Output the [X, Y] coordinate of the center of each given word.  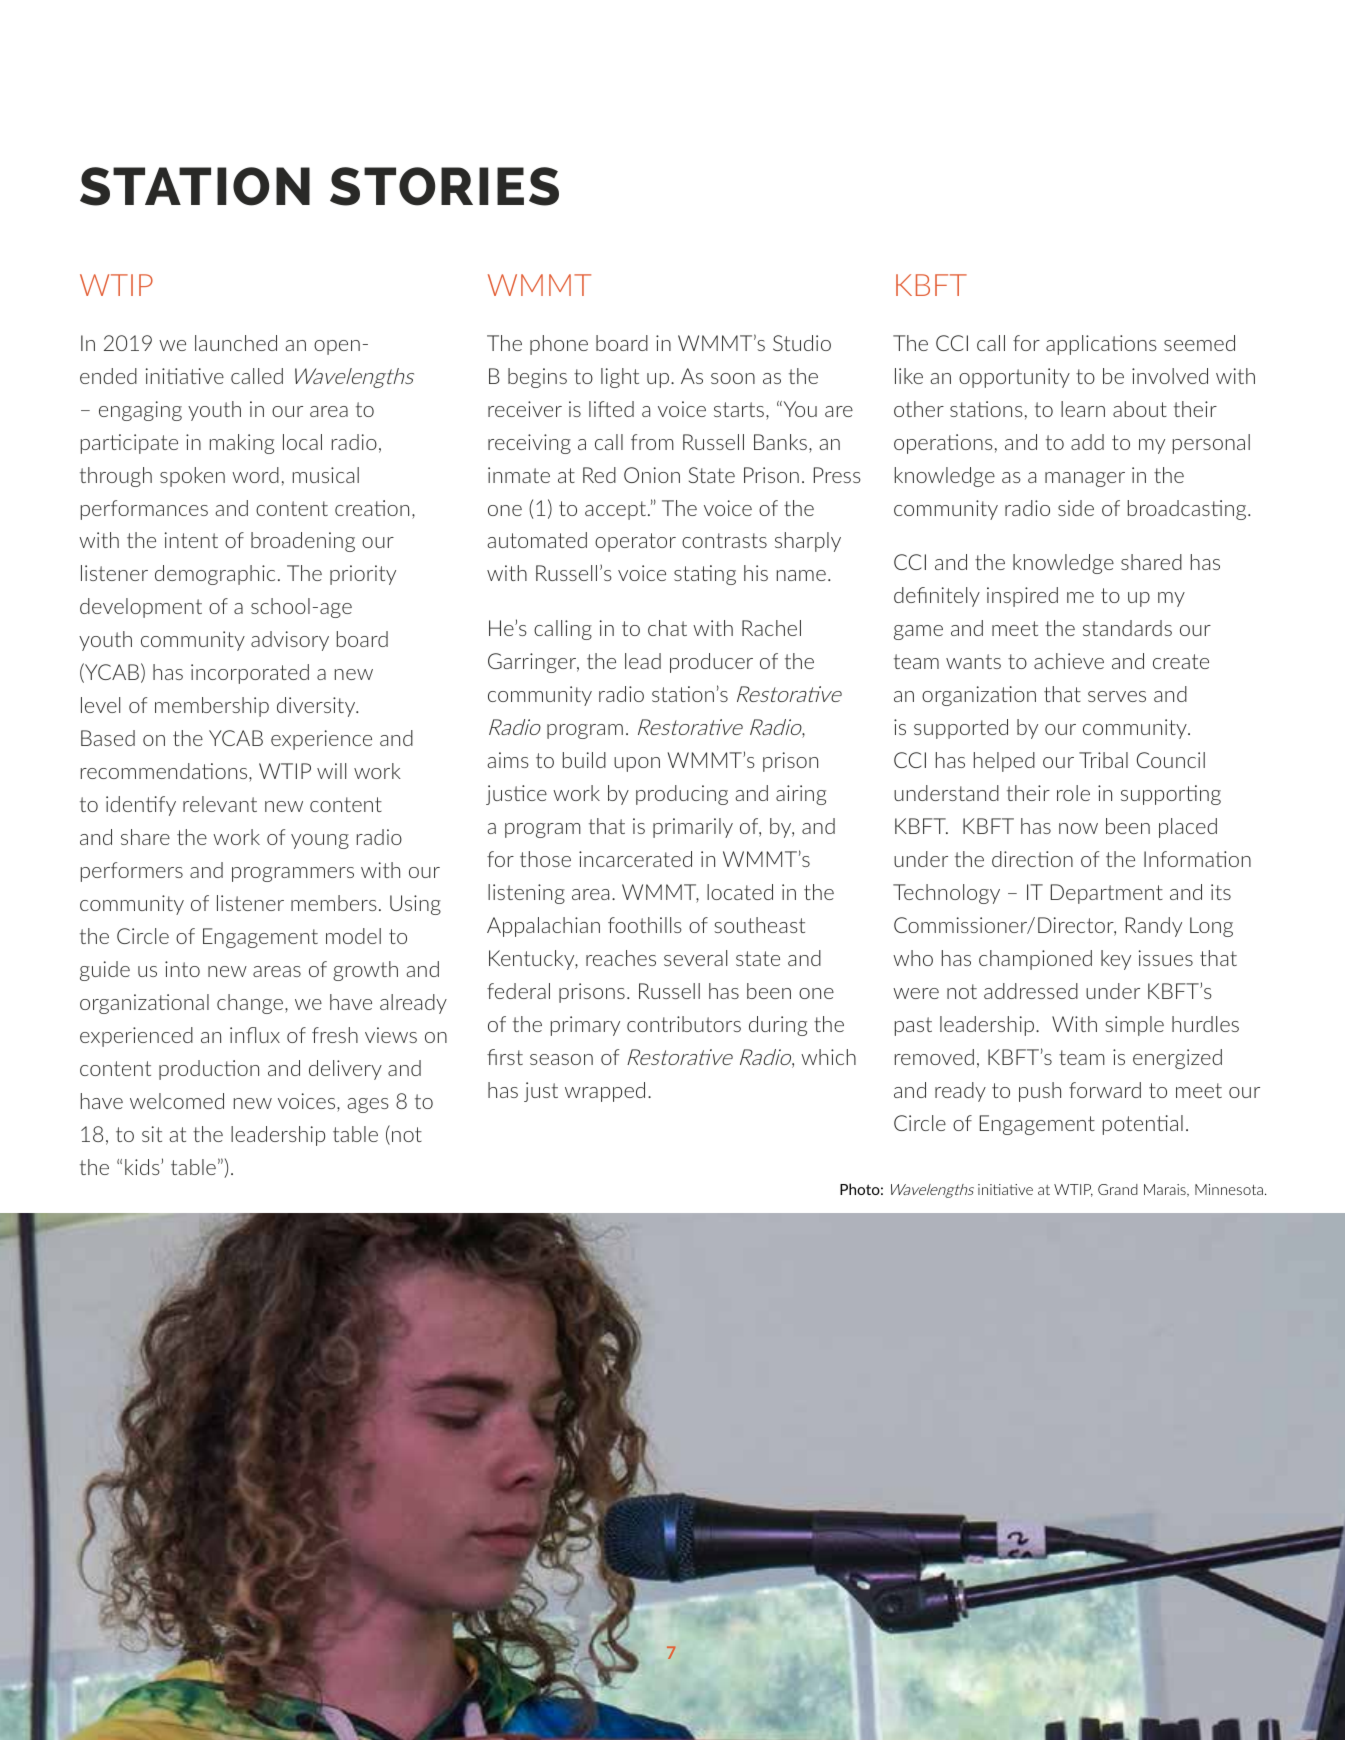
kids [143, 1167]
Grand [1118, 1189]
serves [1117, 696]
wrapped [605, 1092]
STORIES [444, 186]
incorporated [250, 674]
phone [559, 345]
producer [711, 663]
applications [1101, 345]
